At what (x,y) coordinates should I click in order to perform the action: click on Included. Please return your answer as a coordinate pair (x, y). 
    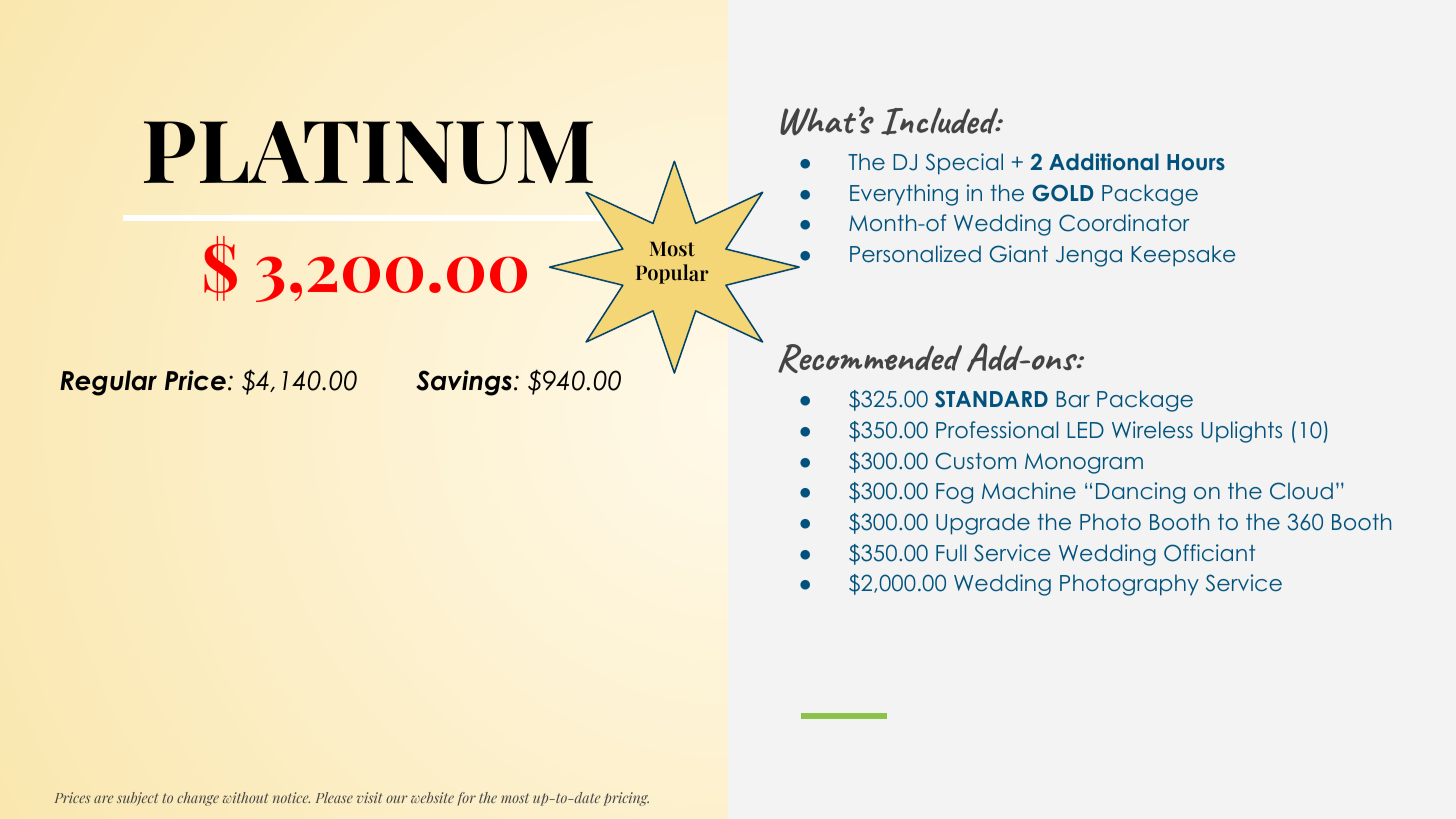
    Looking at the image, I should click on (941, 121).
